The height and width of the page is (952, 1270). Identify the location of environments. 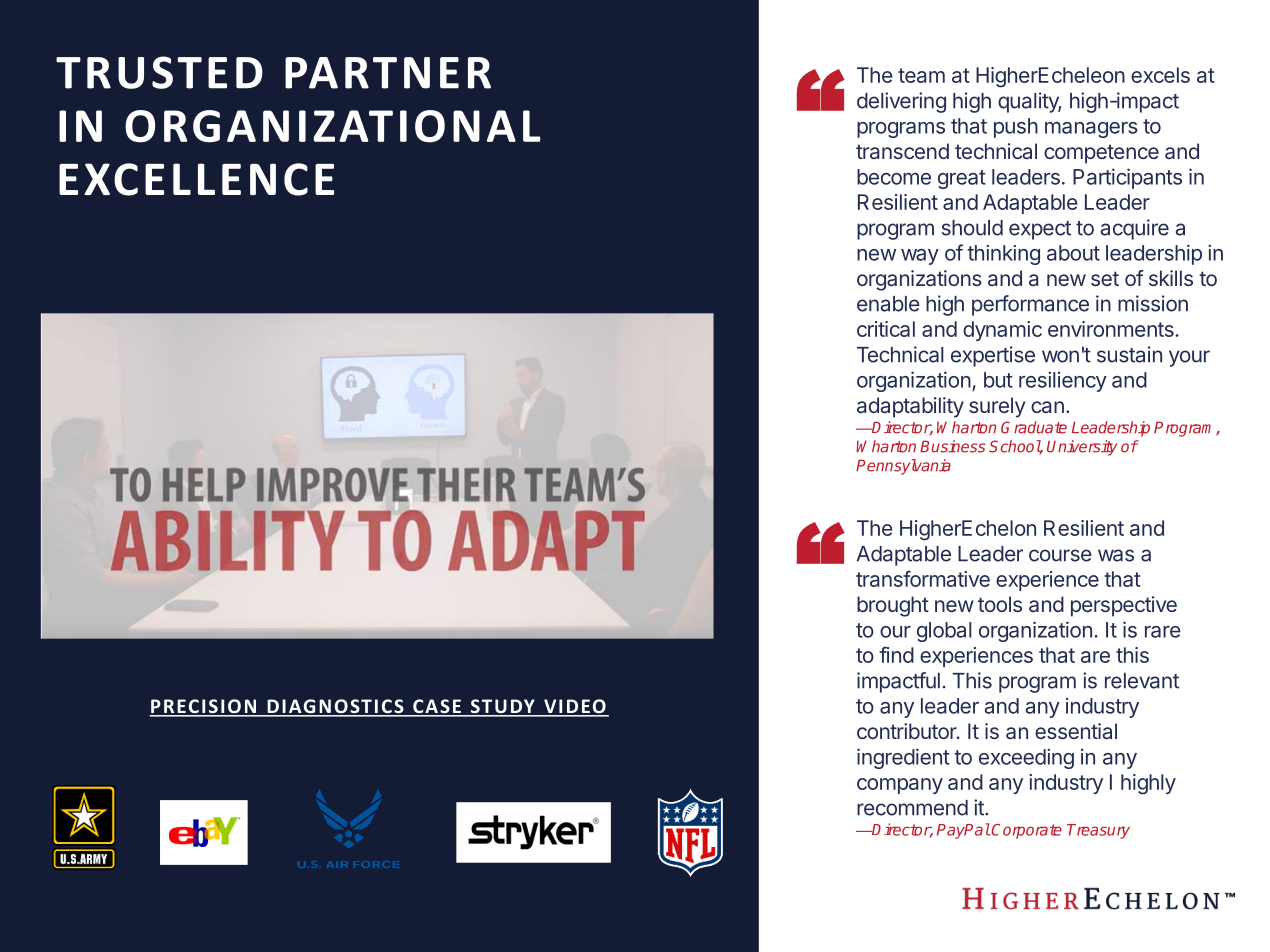
(1111, 329).
